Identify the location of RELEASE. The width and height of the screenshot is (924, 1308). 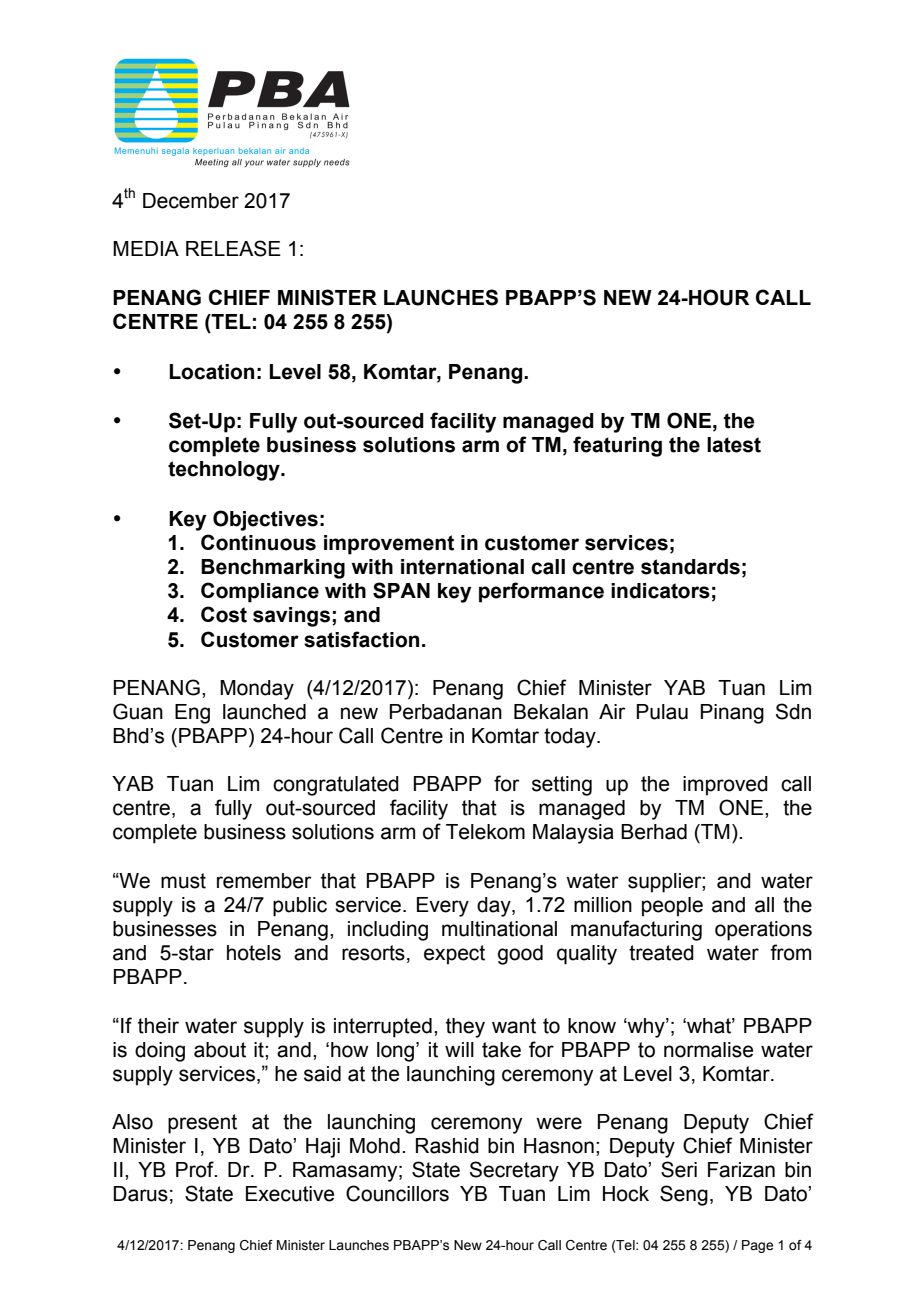
(233, 248).
